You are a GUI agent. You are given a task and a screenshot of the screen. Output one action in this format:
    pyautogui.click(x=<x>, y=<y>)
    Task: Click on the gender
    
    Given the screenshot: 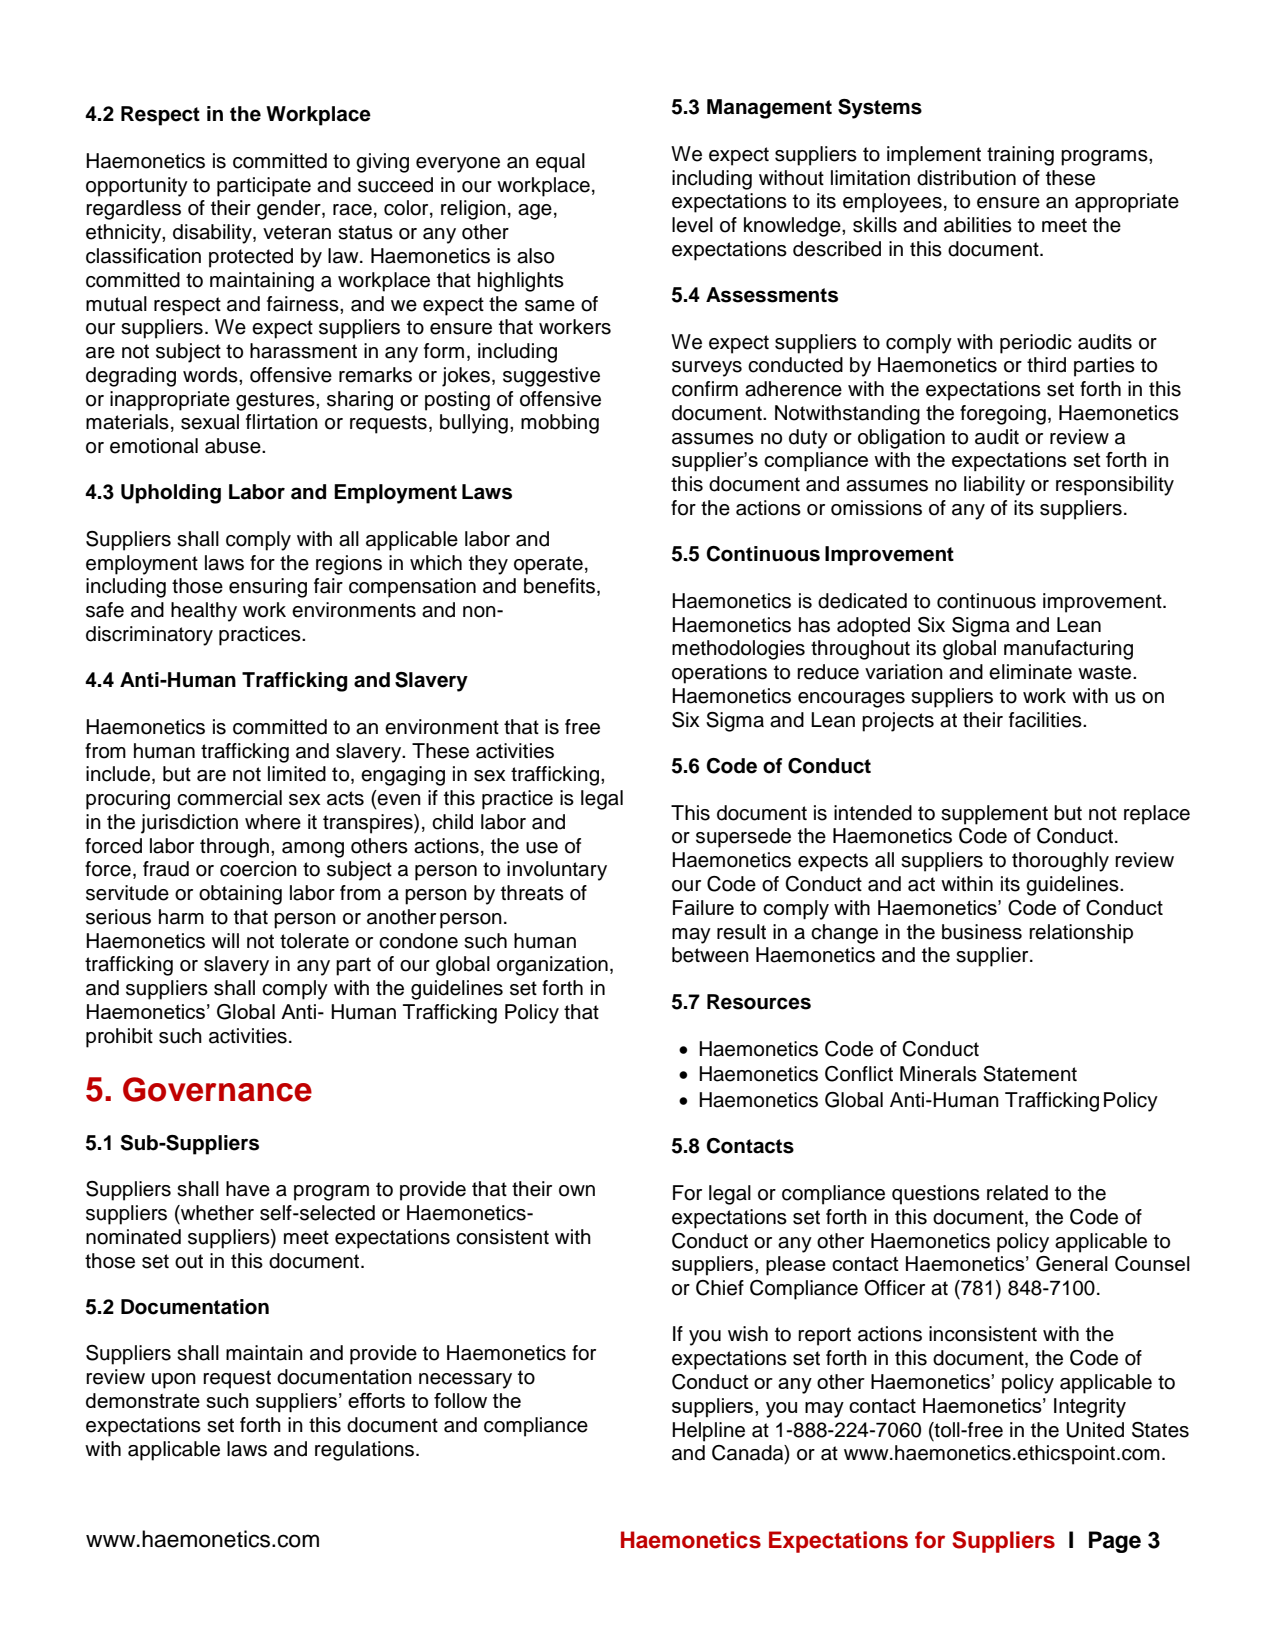 What is the action you would take?
    pyautogui.click(x=290, y=210)
